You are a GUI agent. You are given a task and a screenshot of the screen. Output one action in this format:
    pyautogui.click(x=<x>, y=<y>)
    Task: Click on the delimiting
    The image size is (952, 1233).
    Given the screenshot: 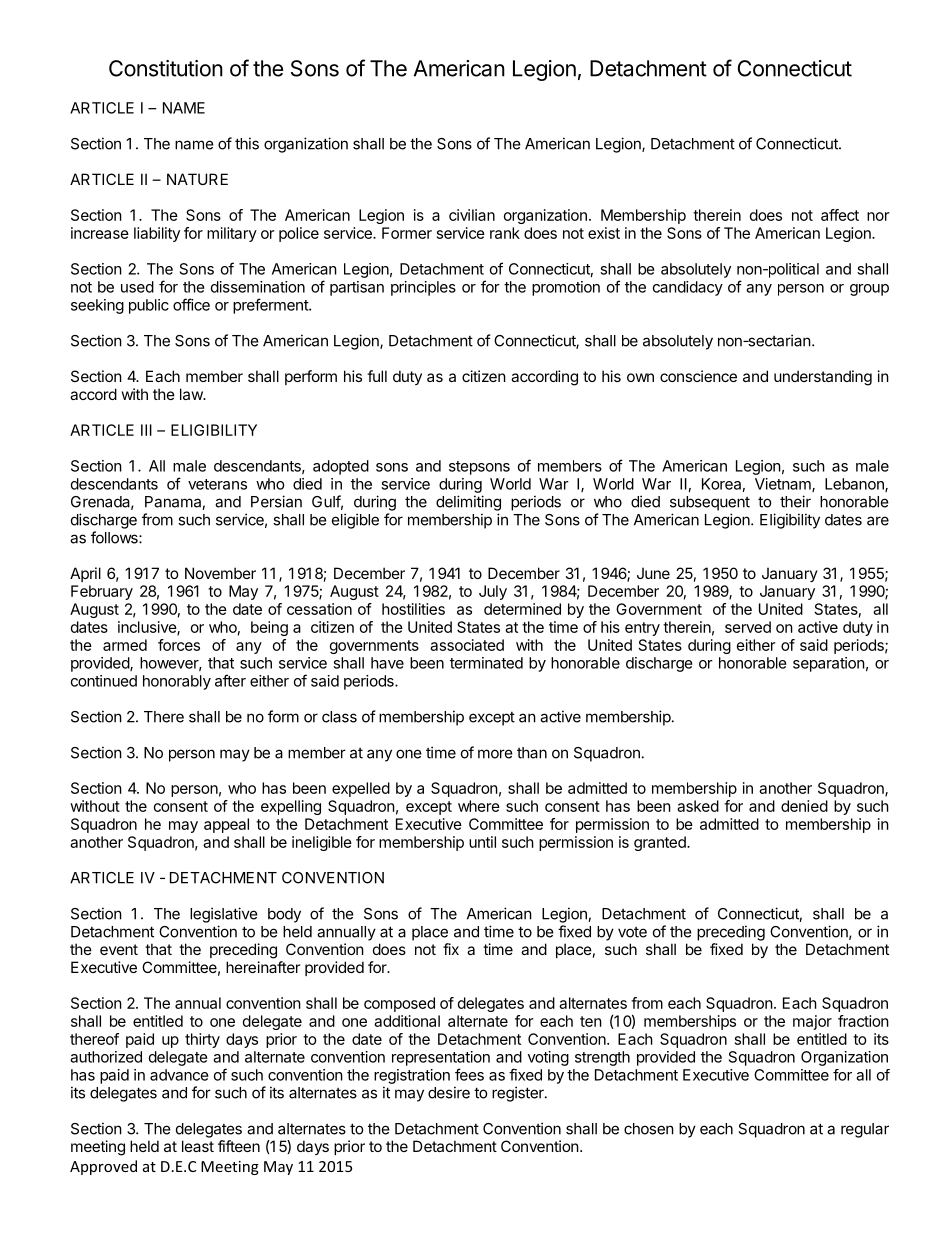 What is the action you would take?
    pyautogui.click(x=468, y=503)
